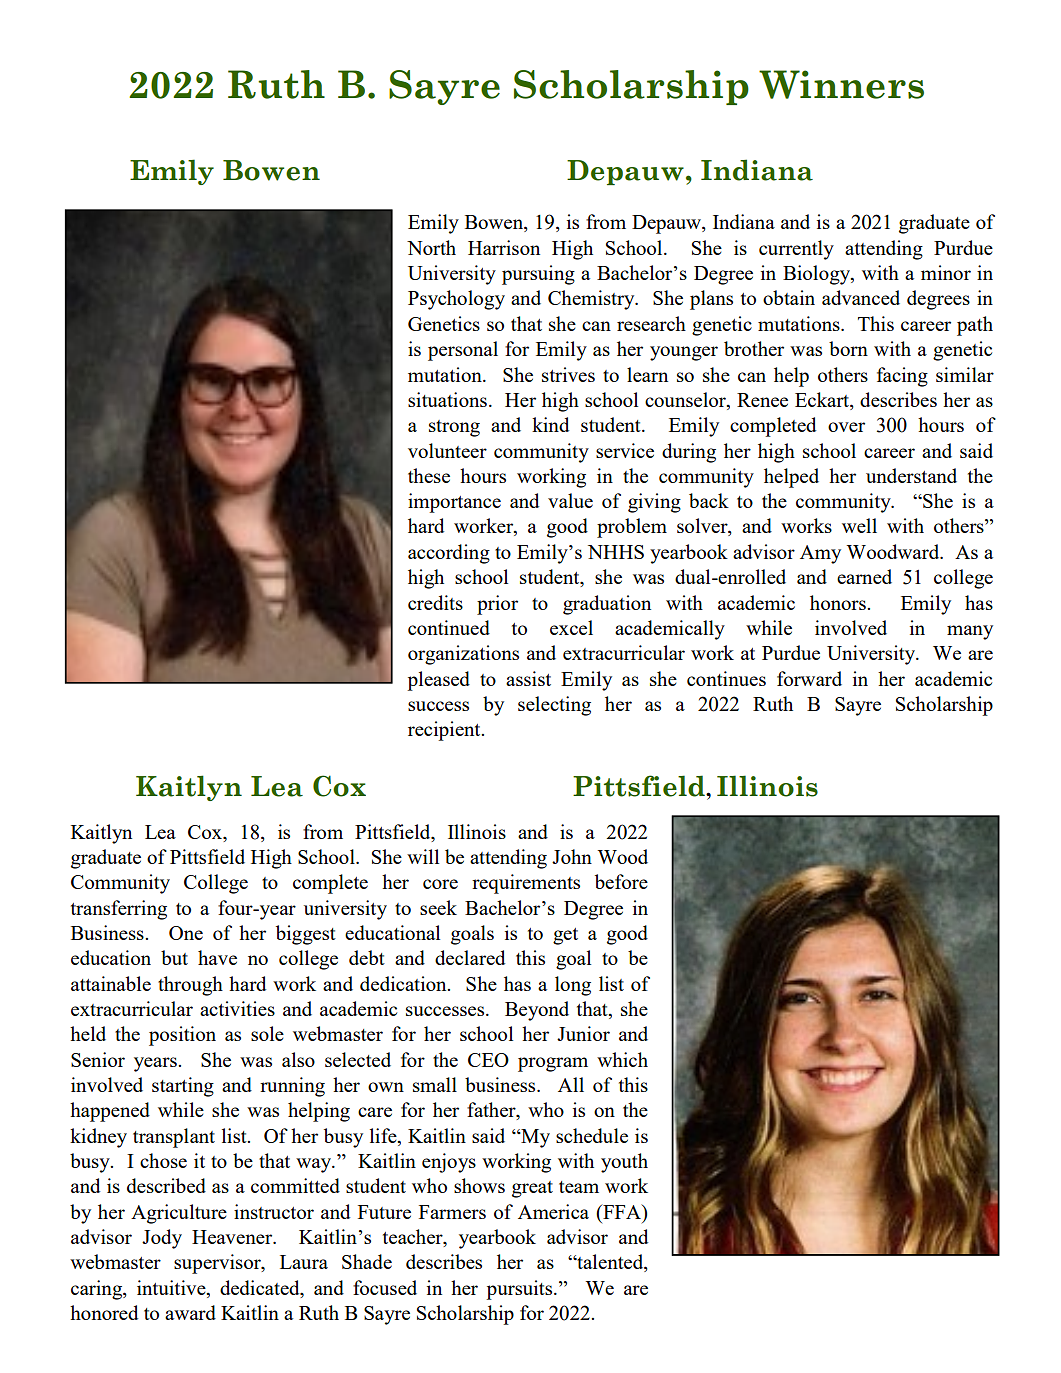 The width and height of the screenshot is (1061, 1373). Describe the element at coordinates (622, 1211) in the screenshot. I see `FFA` at that location.
